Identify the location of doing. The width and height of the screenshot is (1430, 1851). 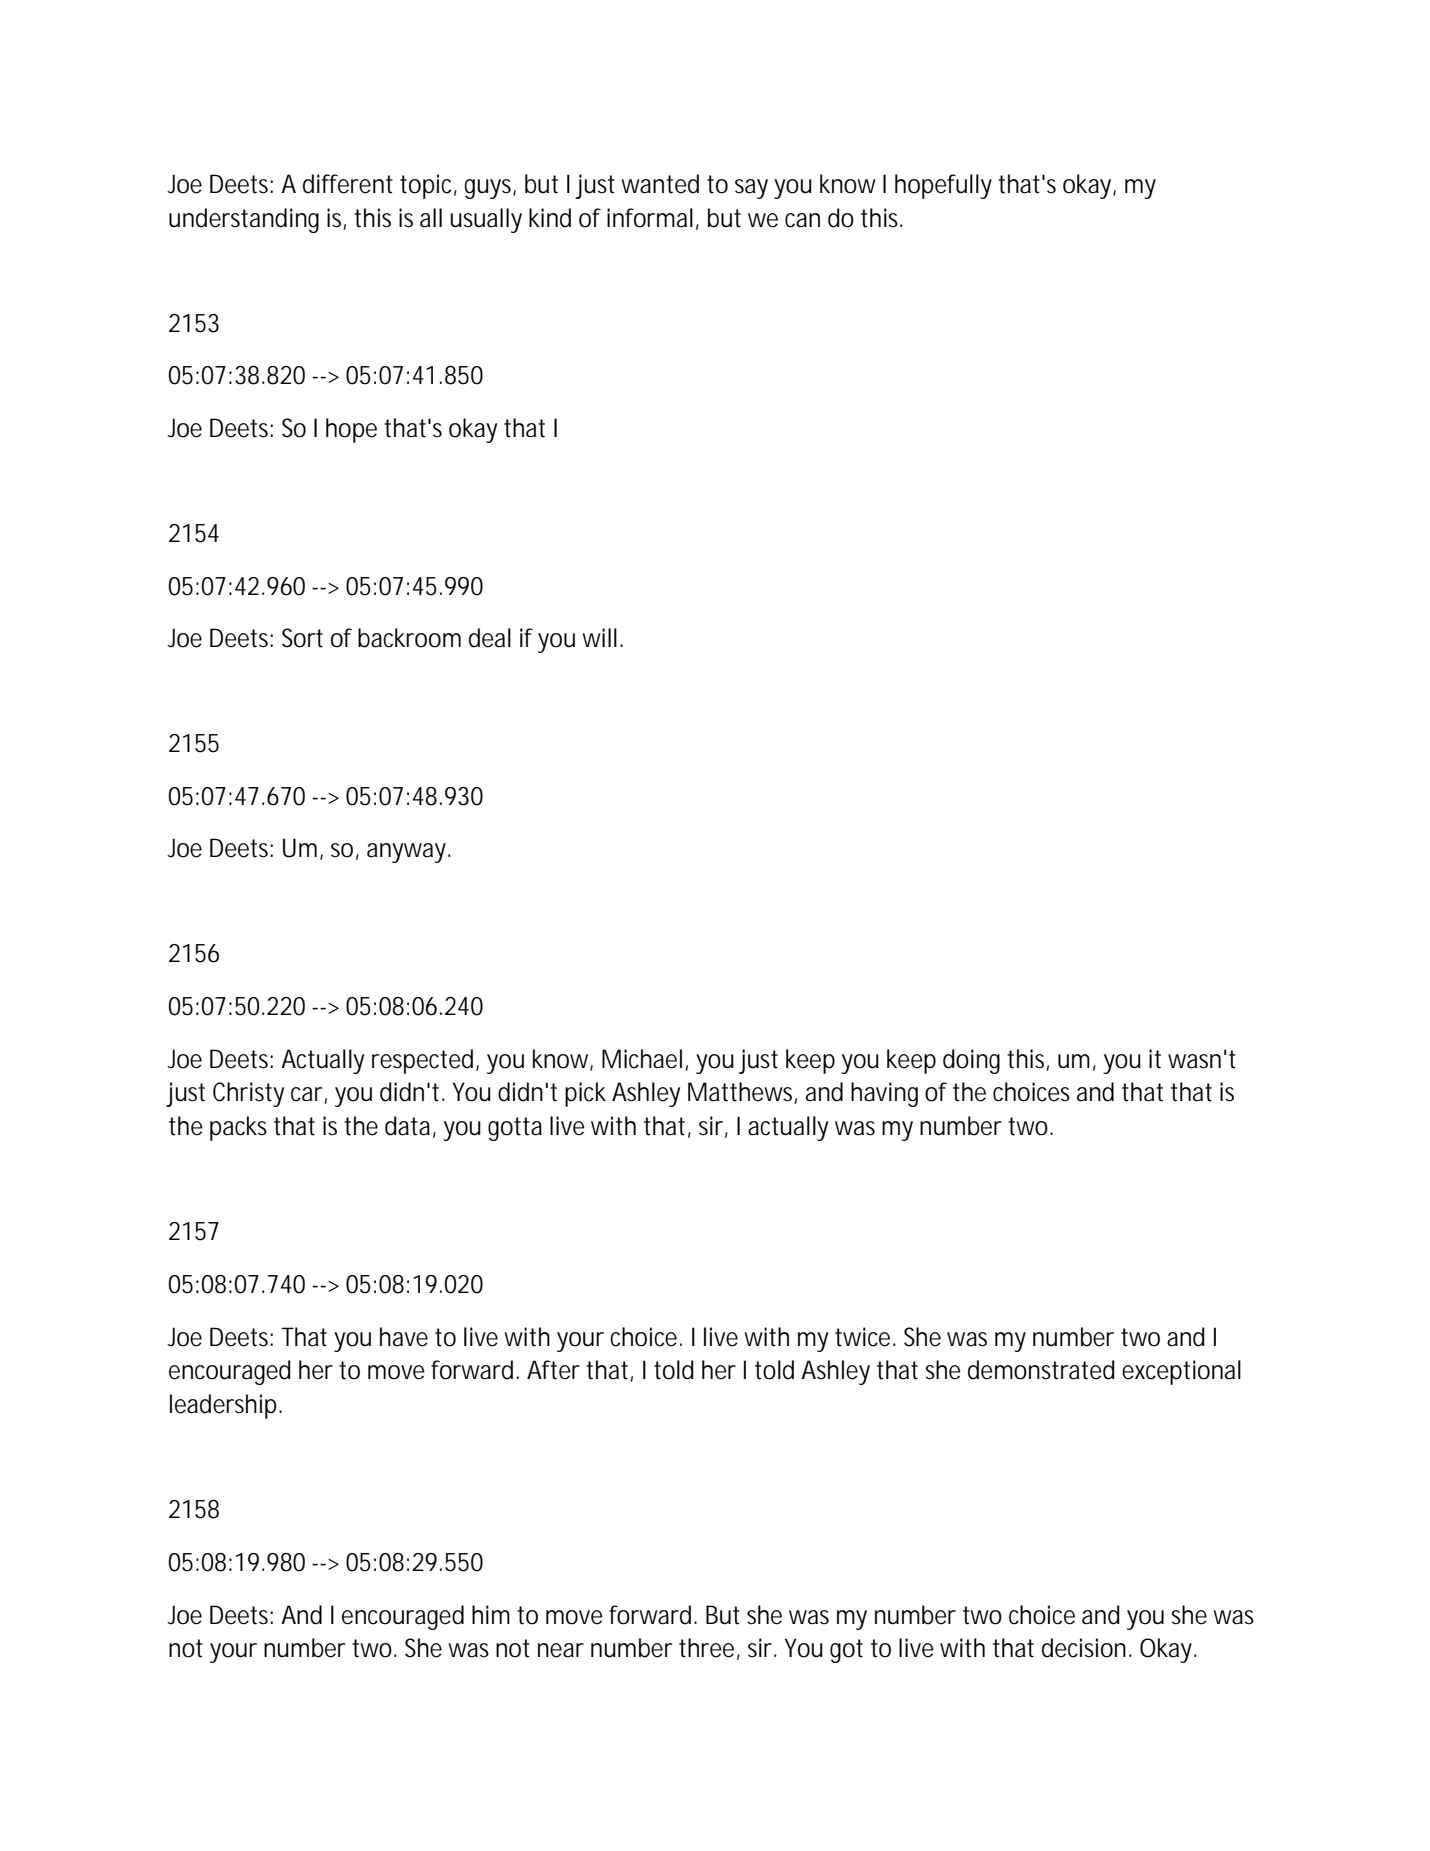
(971, 1061).
